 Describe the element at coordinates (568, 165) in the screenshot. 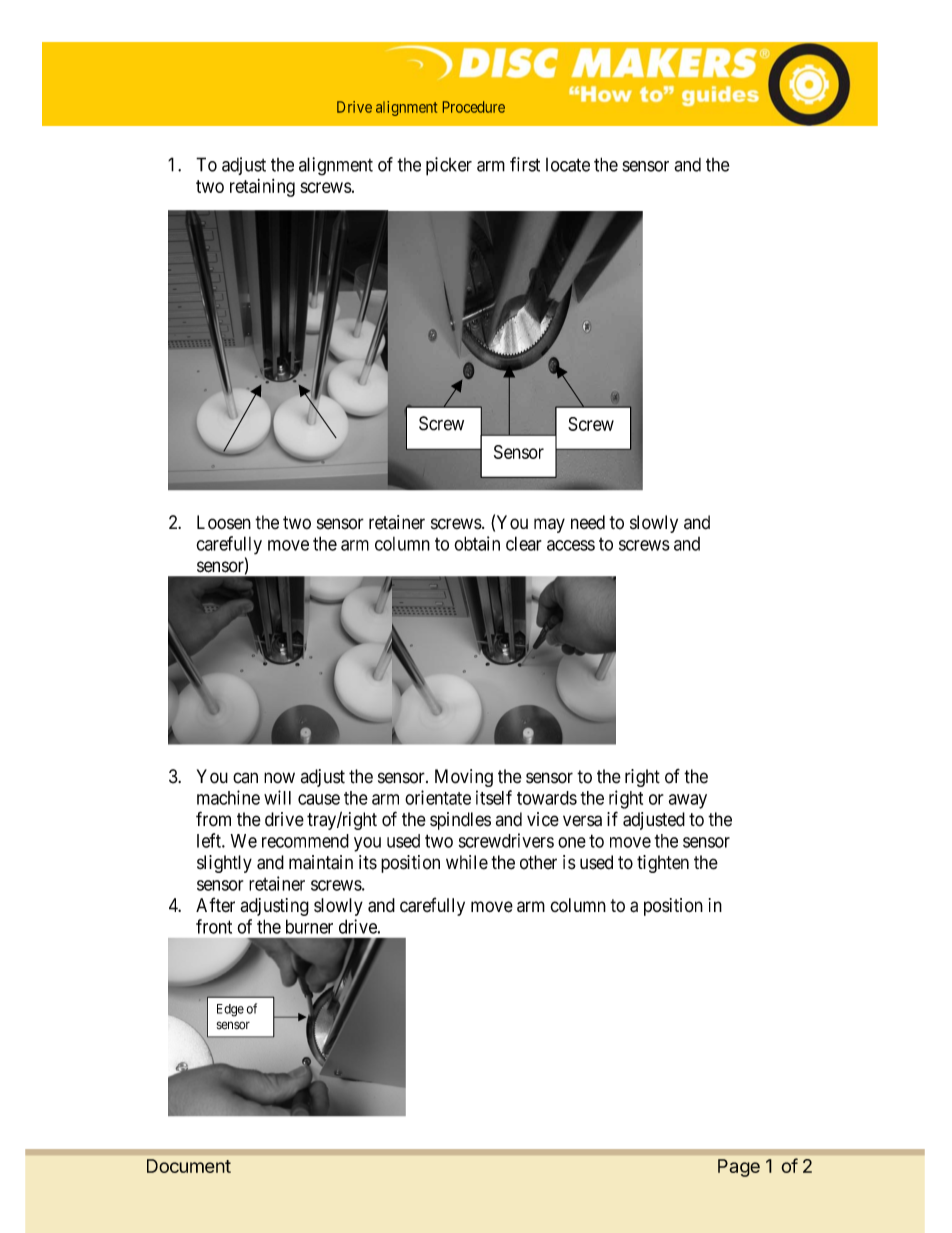

I see `locate` at that location.
